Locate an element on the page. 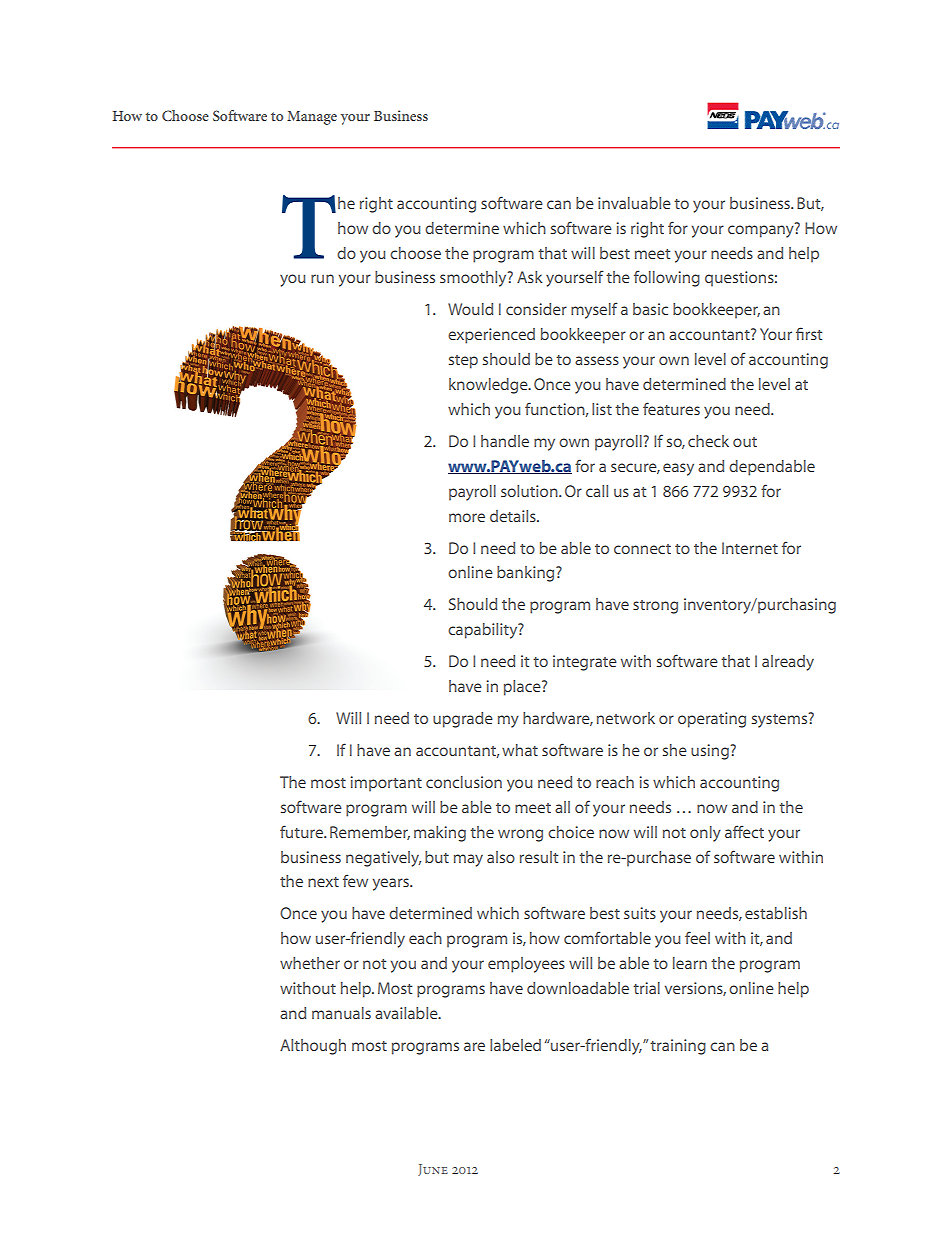 This document has width=952, height=1233. company is located at coordinates (762, 230).
